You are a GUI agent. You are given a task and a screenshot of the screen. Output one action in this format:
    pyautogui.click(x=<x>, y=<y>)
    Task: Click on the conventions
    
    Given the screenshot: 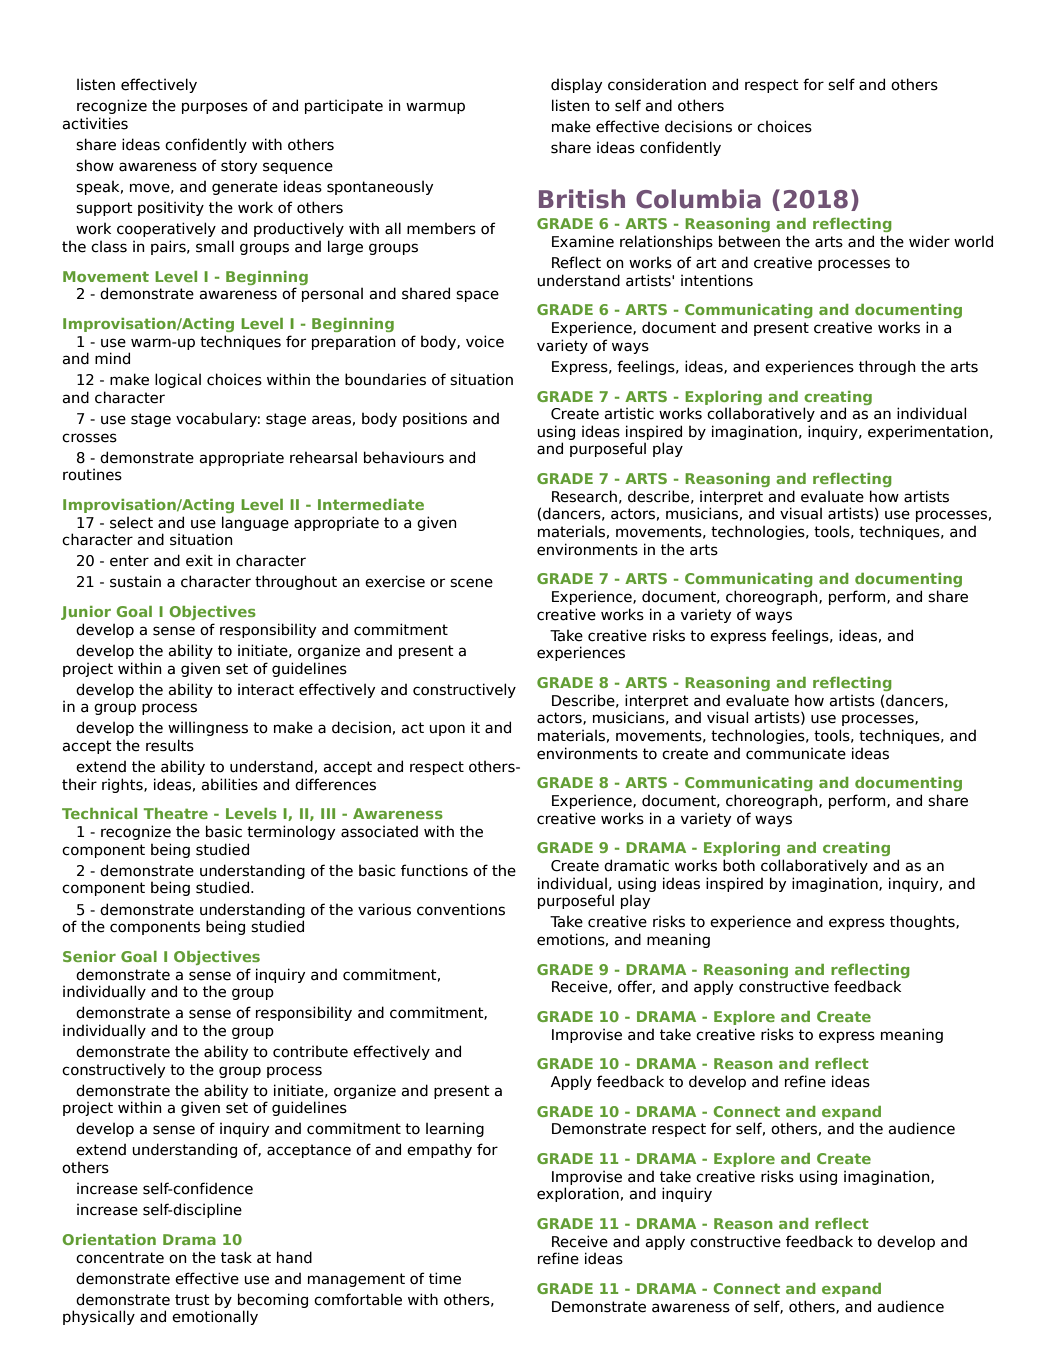 What is the action you would take?
    pyautogui.click(x=461, y=909)
